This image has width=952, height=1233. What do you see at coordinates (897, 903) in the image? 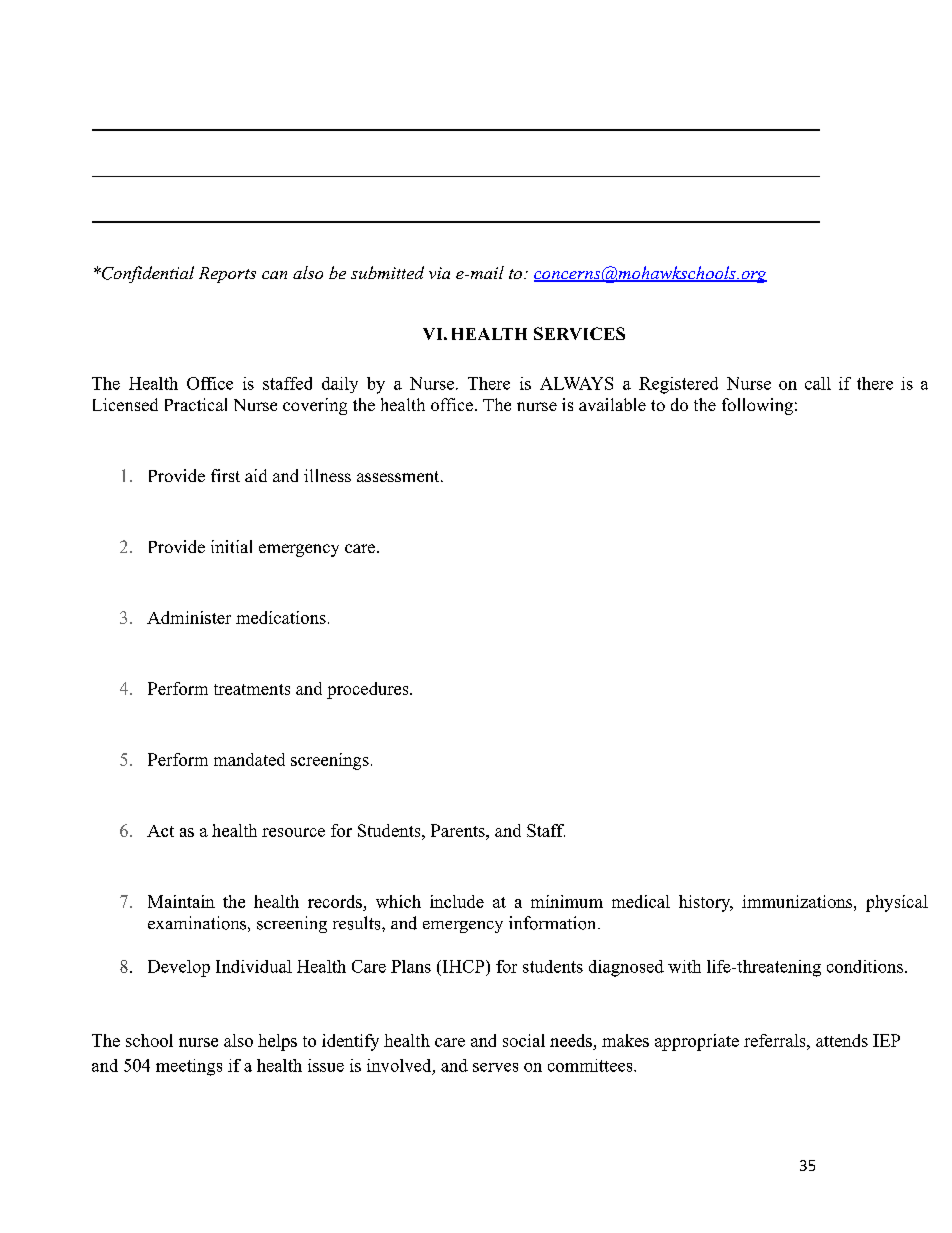
I see `physical` at bounding box center [897, 903].
